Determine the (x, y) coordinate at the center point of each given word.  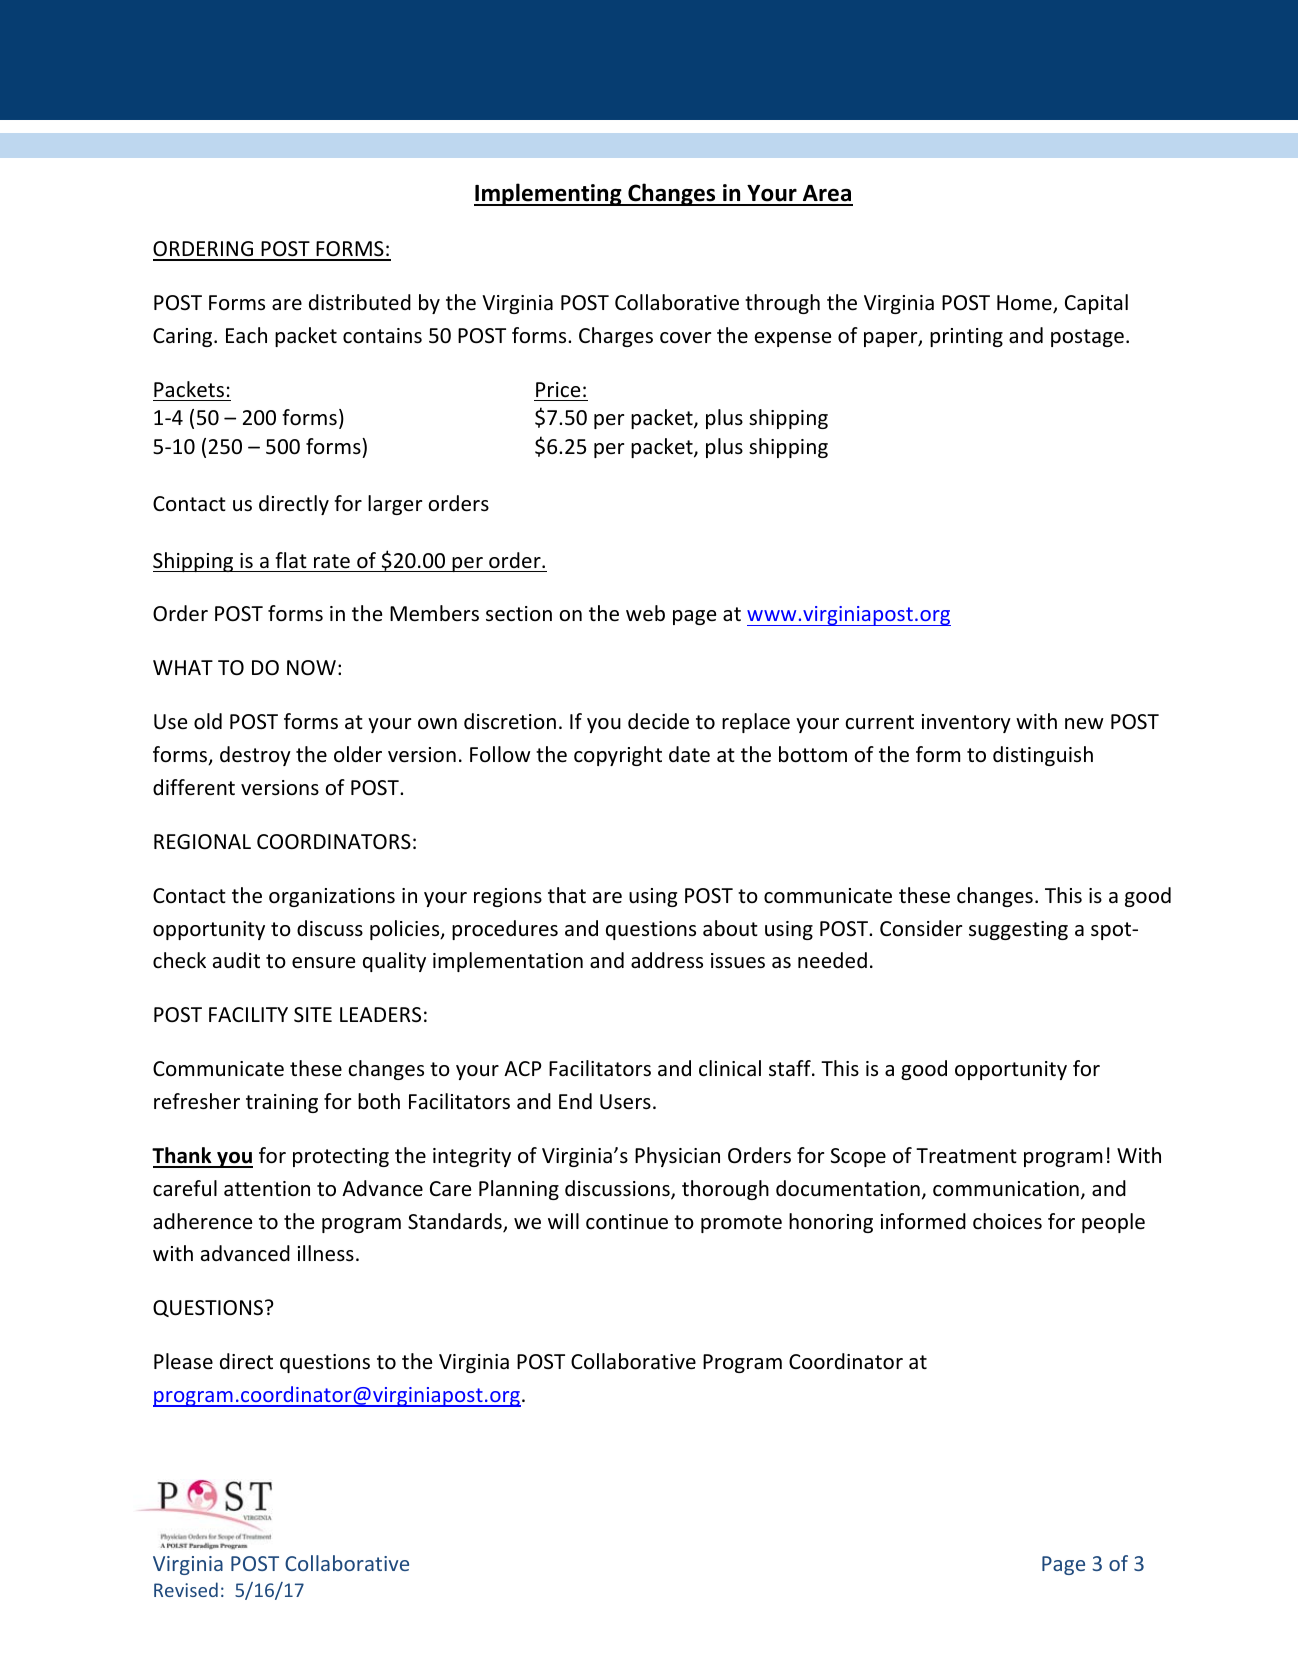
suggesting (1018, 930)
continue (627, 1222)
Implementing (549, 194)
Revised (186, 1589)
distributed (360, 302)
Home (1025, 304)
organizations (332, 897)
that (567, 895)
